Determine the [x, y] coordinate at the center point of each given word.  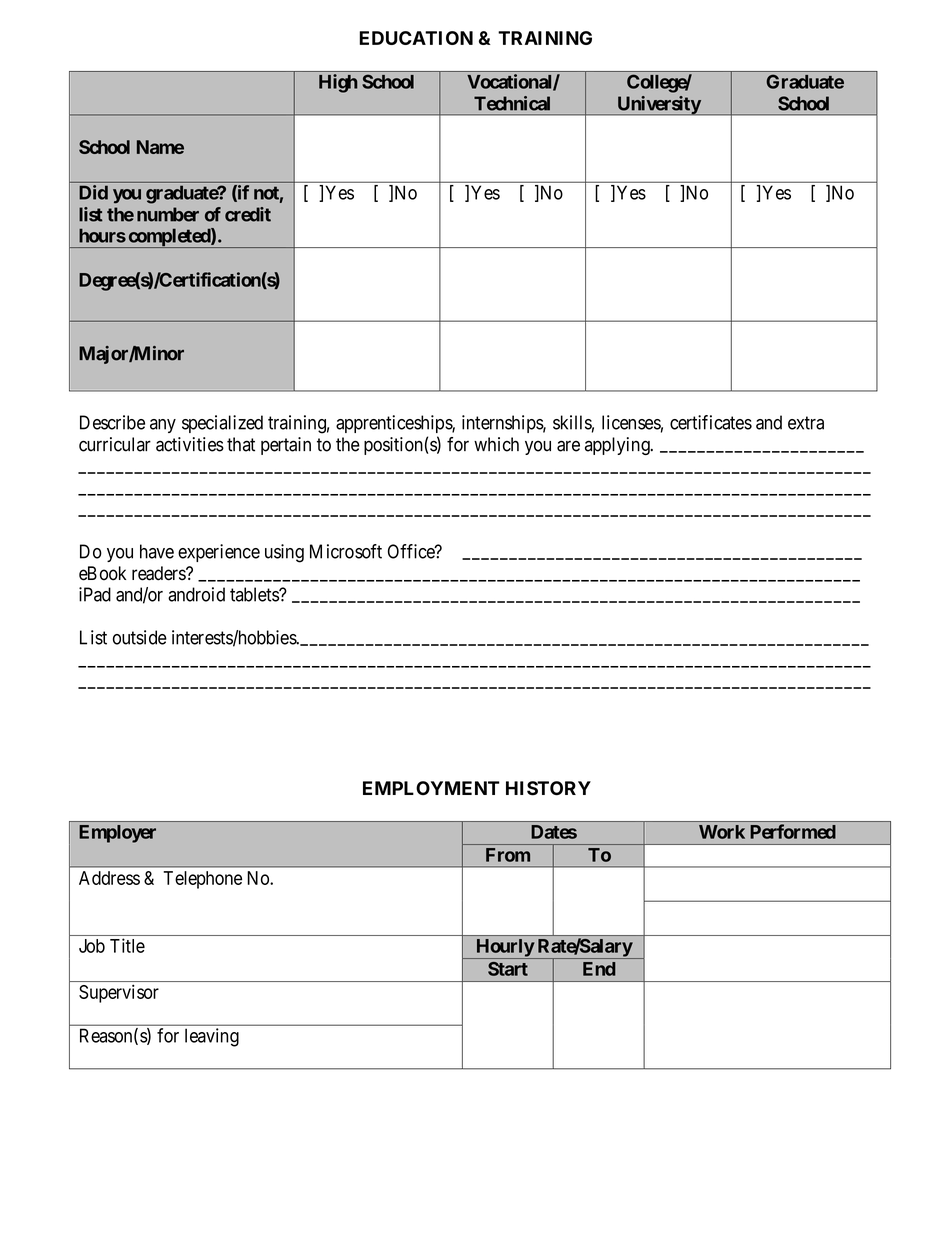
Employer [117, 834]
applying [618, 446]
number [168, 214]
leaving [212, 1037]
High [338, 83]
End [599, 969]
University [658, 105]
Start [508, 969]
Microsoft [346, 551]
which [496, 444]
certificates [711, 422]
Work [722, 832]
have [157, 551]
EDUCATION [416, 38]
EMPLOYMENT [431, 788]
